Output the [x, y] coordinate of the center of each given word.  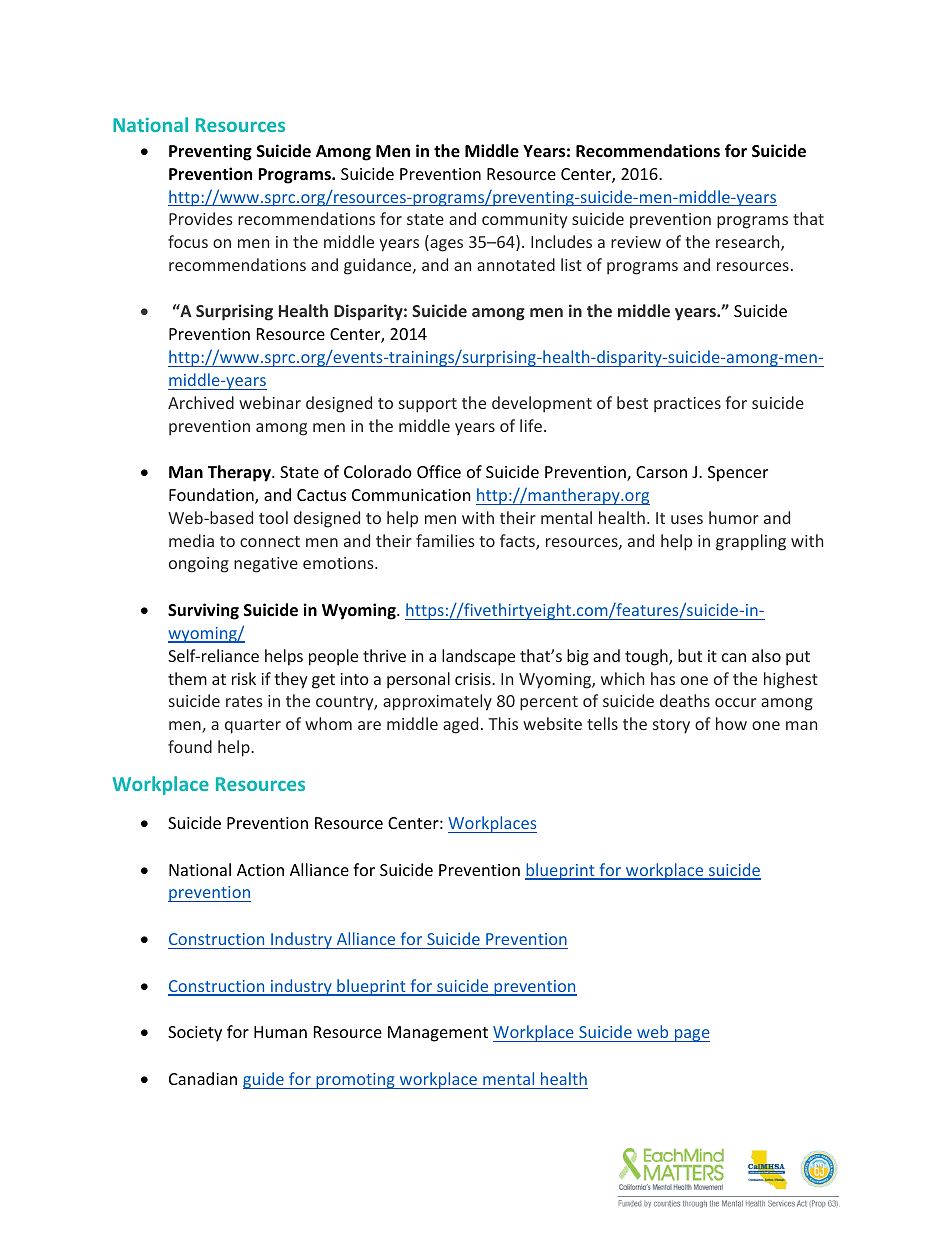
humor [734, 517]
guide [264, 1080]
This [503, 723]
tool [273, 517]
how [731, 723]
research [749, 243]
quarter [253, 726]
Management [438, 1034]
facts [518, 542]
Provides [201, 218]
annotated [516, 264]
